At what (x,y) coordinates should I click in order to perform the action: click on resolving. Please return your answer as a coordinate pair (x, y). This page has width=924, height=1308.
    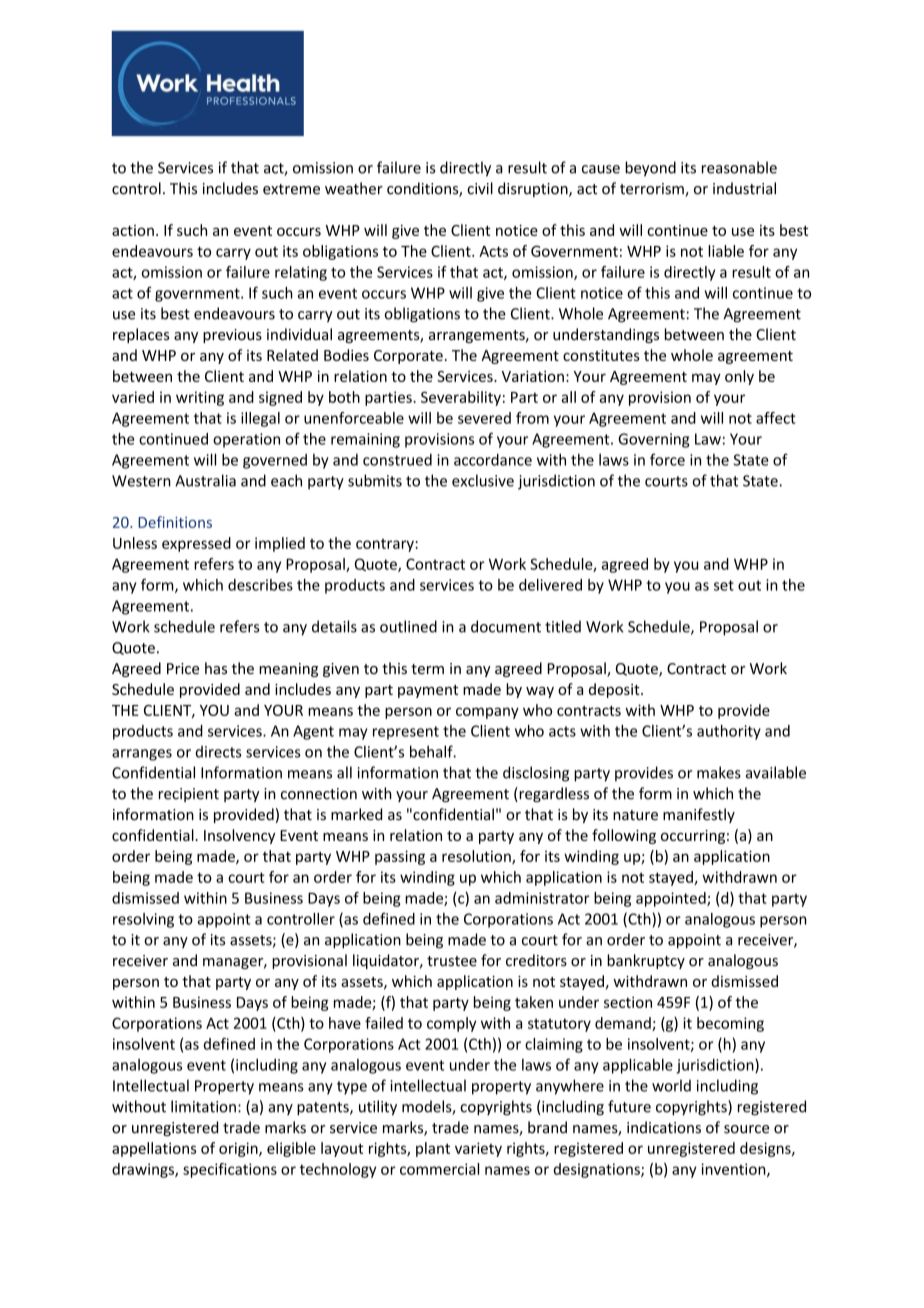
    Looking at the image, I should click on (143, 920).
